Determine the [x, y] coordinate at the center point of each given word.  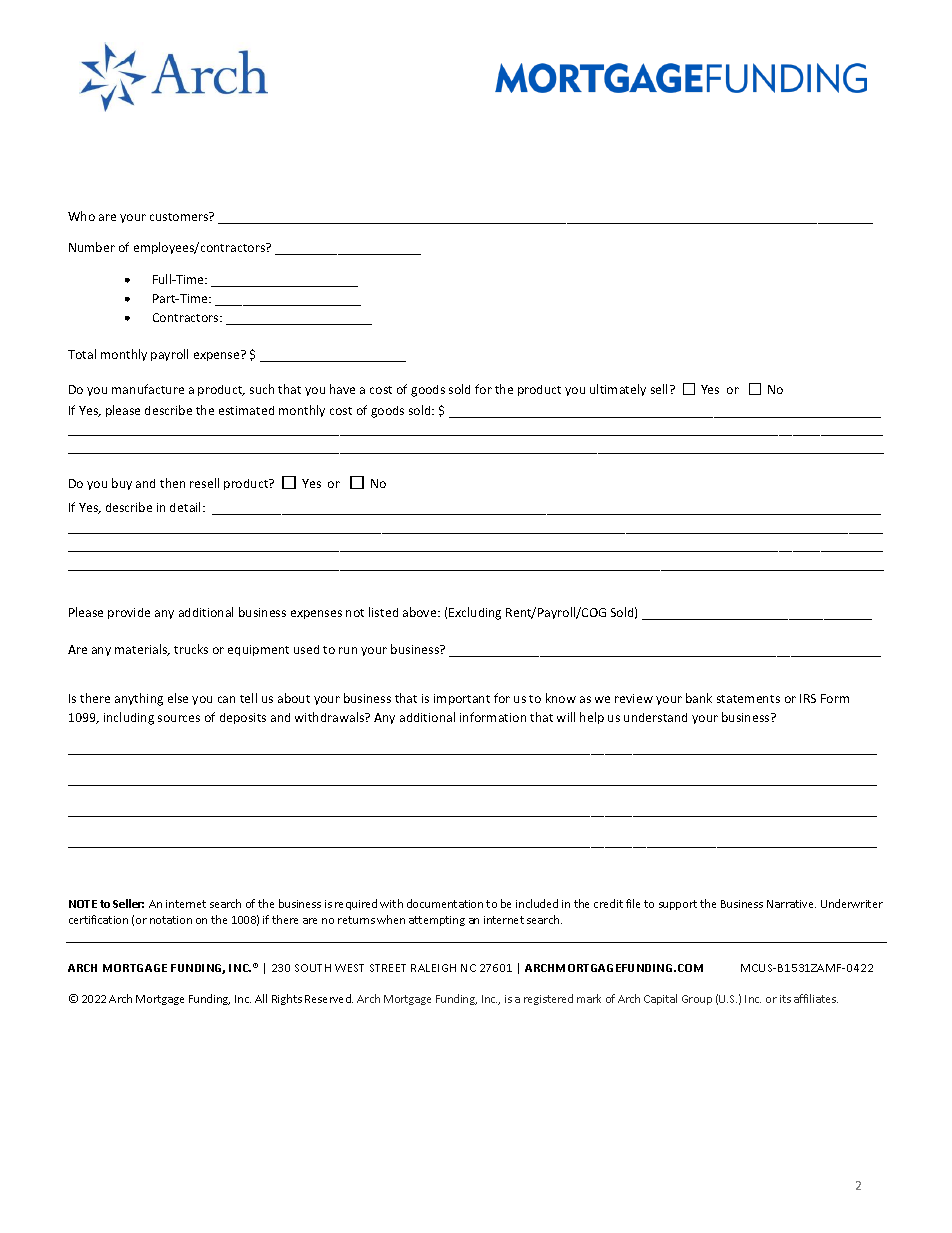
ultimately [618, 390]
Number [92, 247]
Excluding [475, 613]
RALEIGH [433, 968]
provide [129, 613]
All [261, 998]
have [342, 389]
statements [748, 699]
